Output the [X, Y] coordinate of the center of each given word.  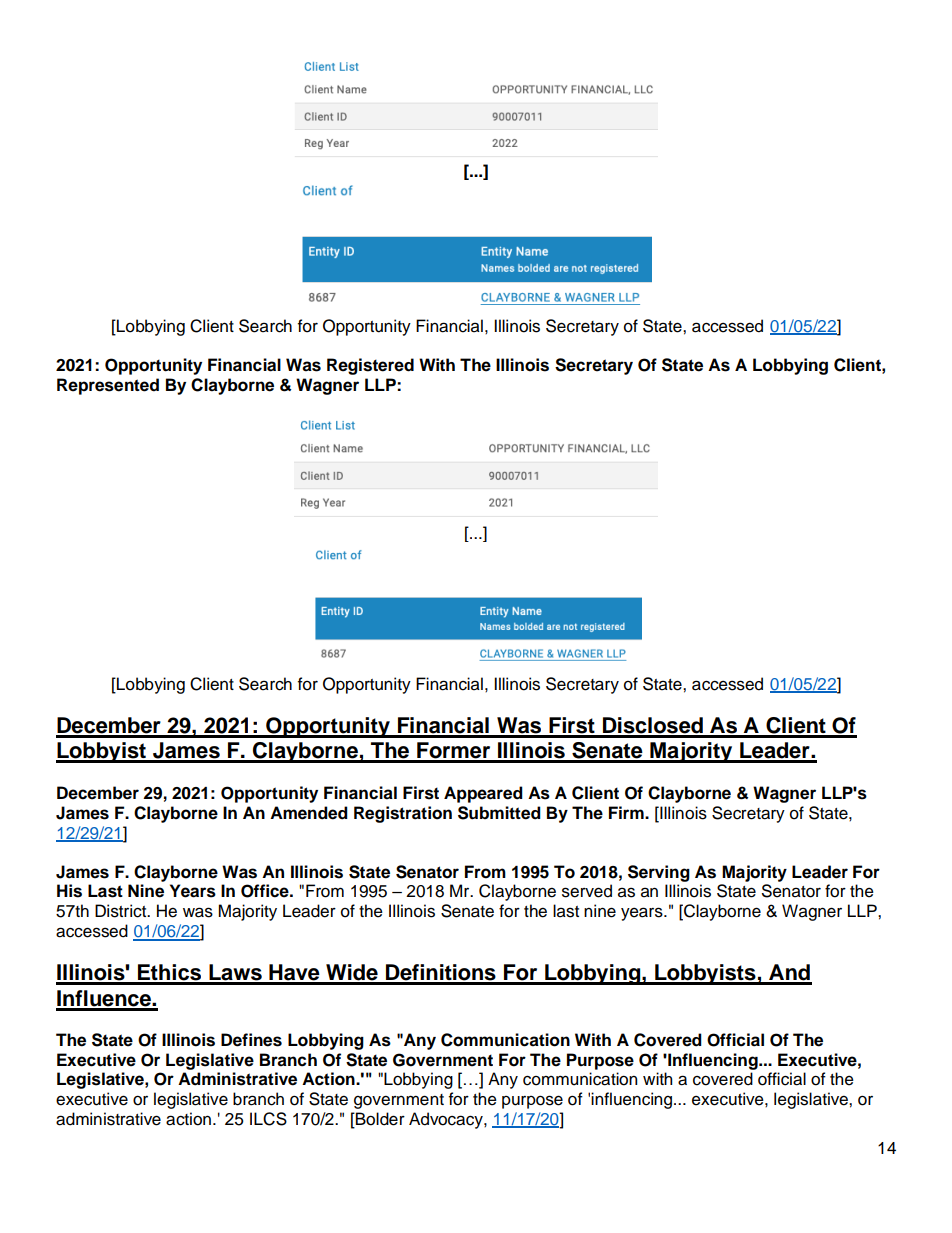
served [587, 891]
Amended [309, 813]
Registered [370, 366]
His [69, 891]
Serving [659, 873]
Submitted [499, 813]
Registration [403, 814]
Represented [108, 386]
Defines [251, 1040]
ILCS [268, 1119]
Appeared [483, 794]
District [122, 911]
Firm [627, 812]
